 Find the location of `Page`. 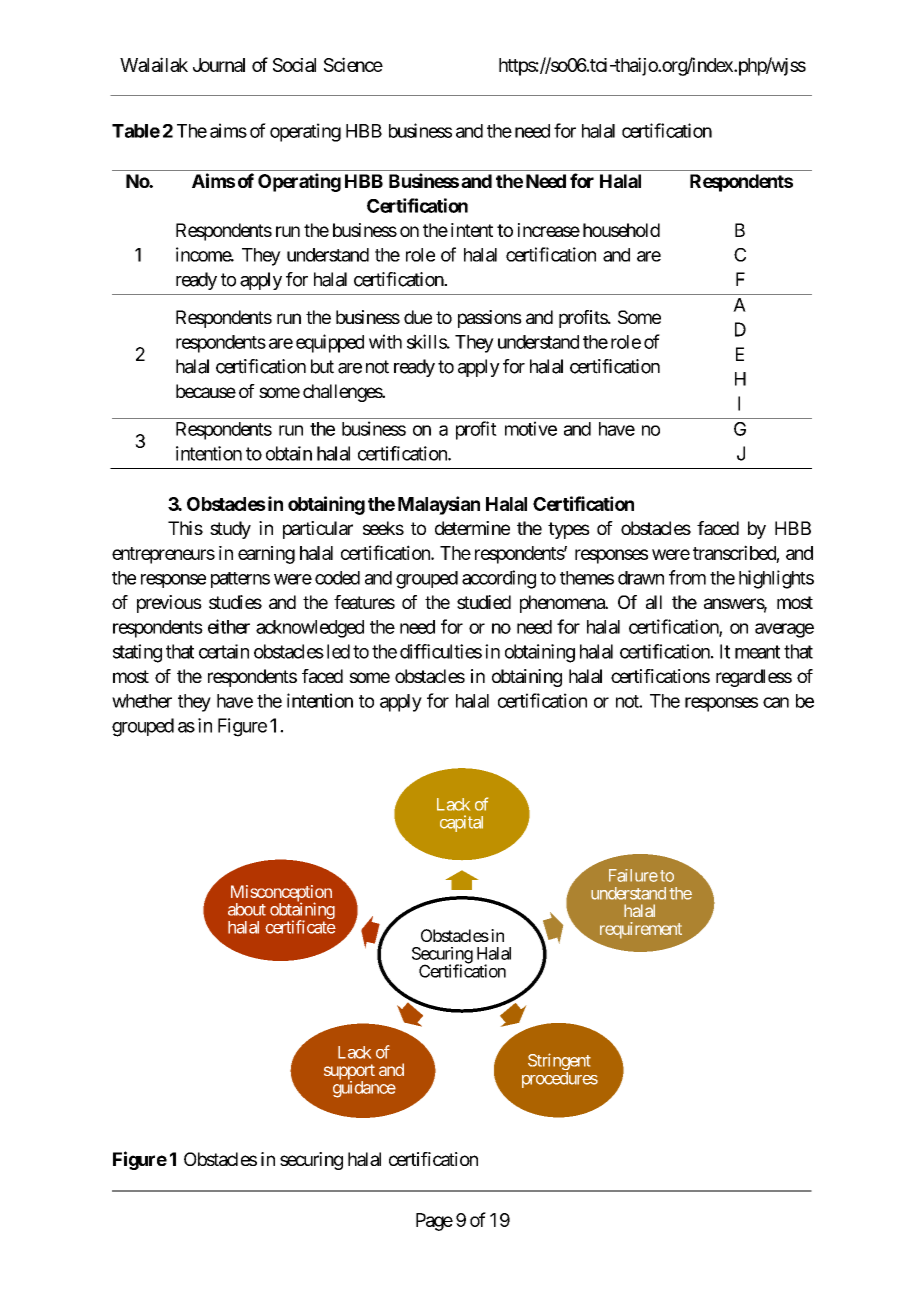

Page is located at coordinates (434, 1222).
